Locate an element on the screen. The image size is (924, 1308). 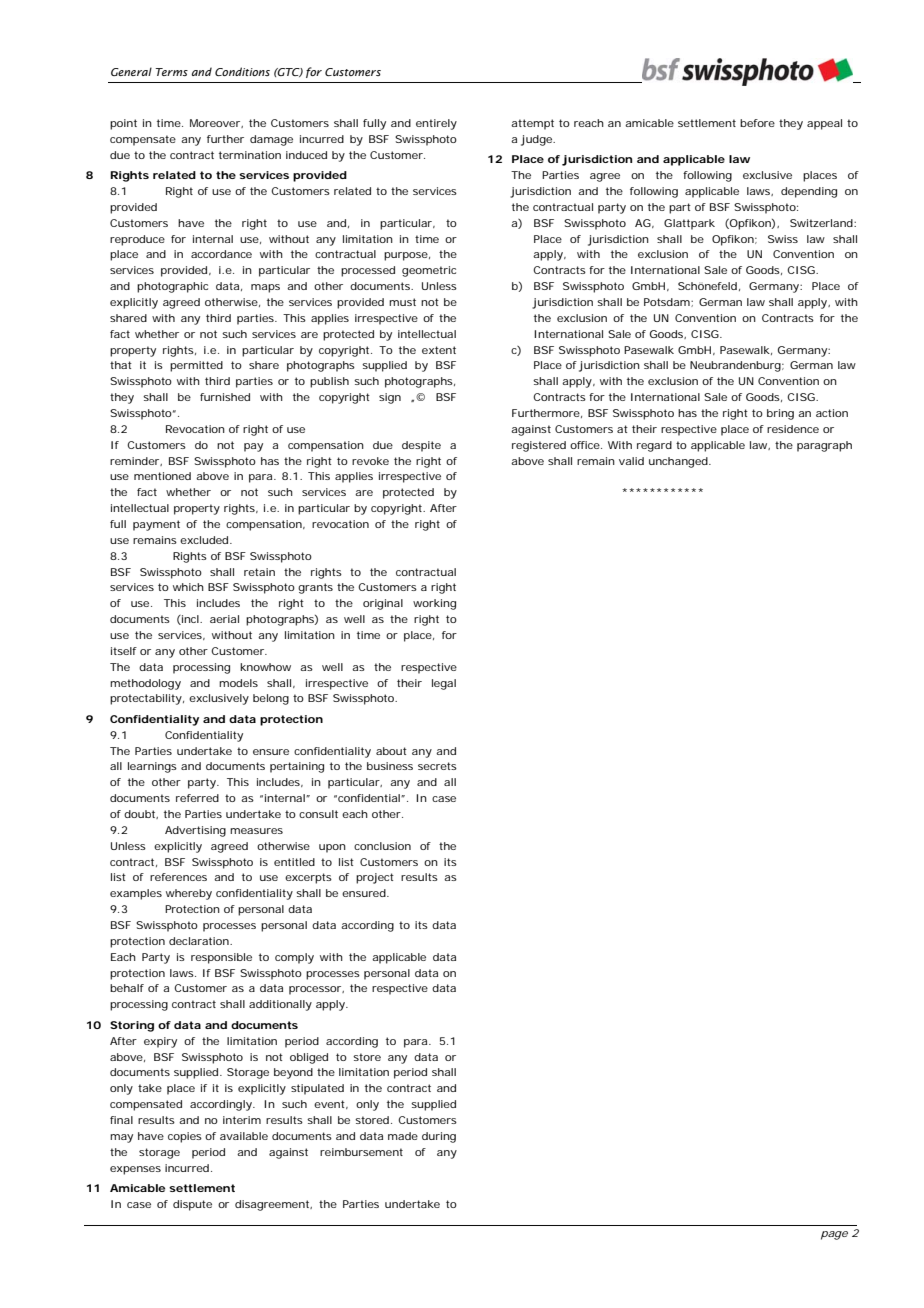
entirely is located at coordinates (436, 124).
